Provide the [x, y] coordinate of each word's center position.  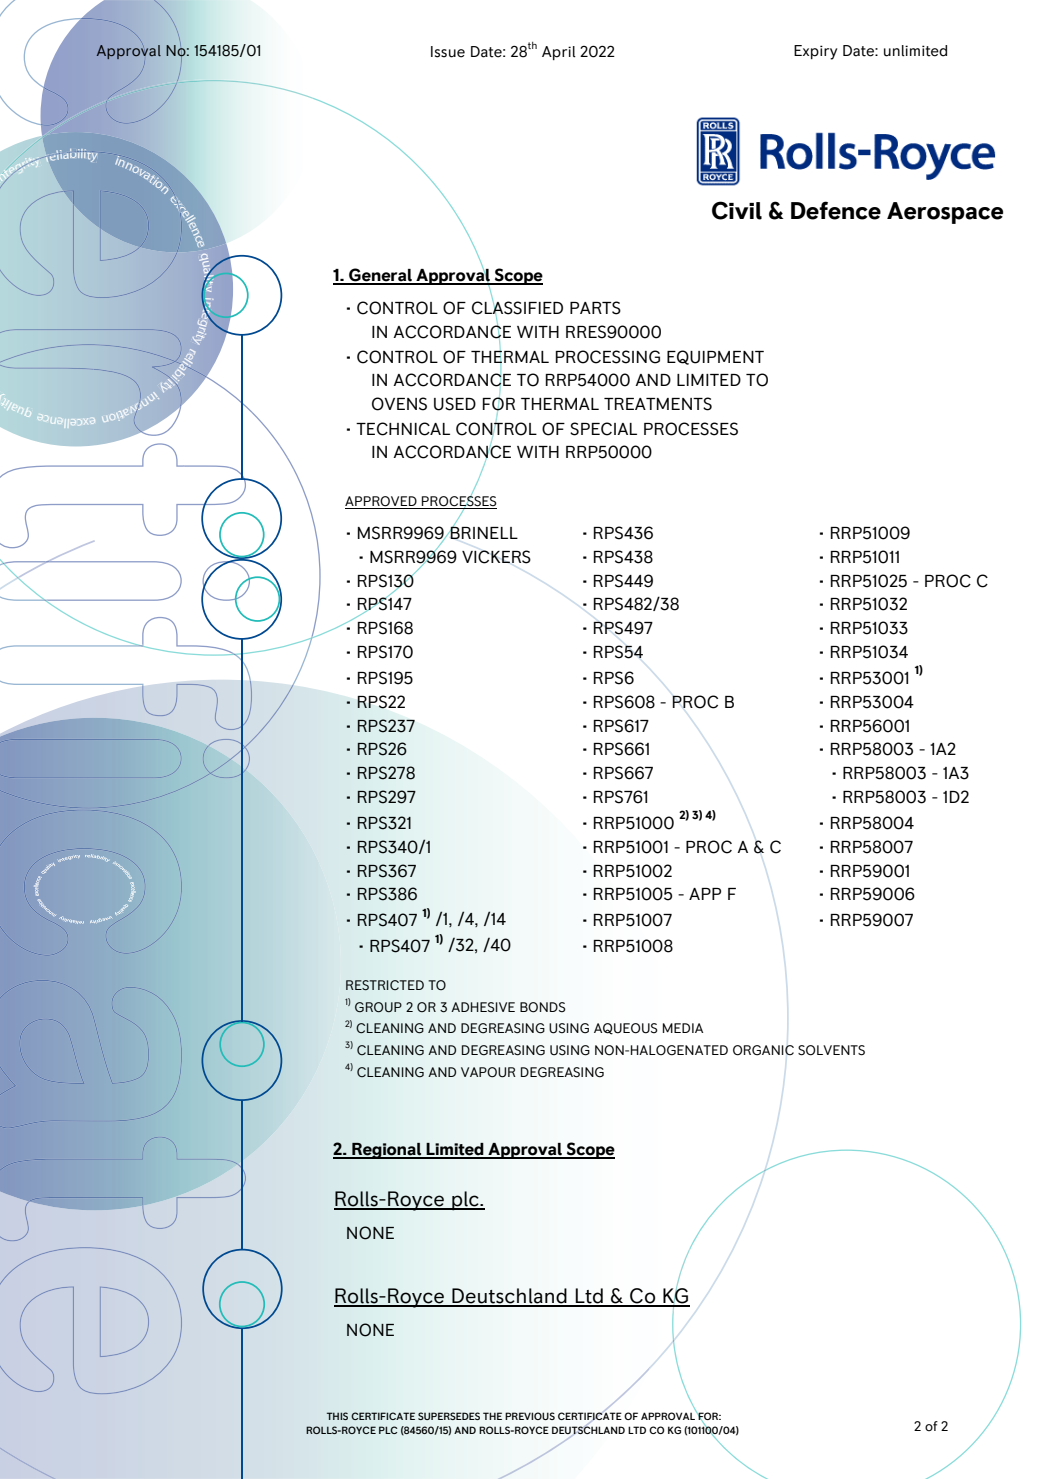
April [559, 53]
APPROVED [382, 502]
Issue [448, 52]
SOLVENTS [831, 1050]
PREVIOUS [530, 1416]
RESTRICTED [385, 985]
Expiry [815, 52]
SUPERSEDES [449, 1416]
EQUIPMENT [715, 357]
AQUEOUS [626, 1029]
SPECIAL [603, 429]
